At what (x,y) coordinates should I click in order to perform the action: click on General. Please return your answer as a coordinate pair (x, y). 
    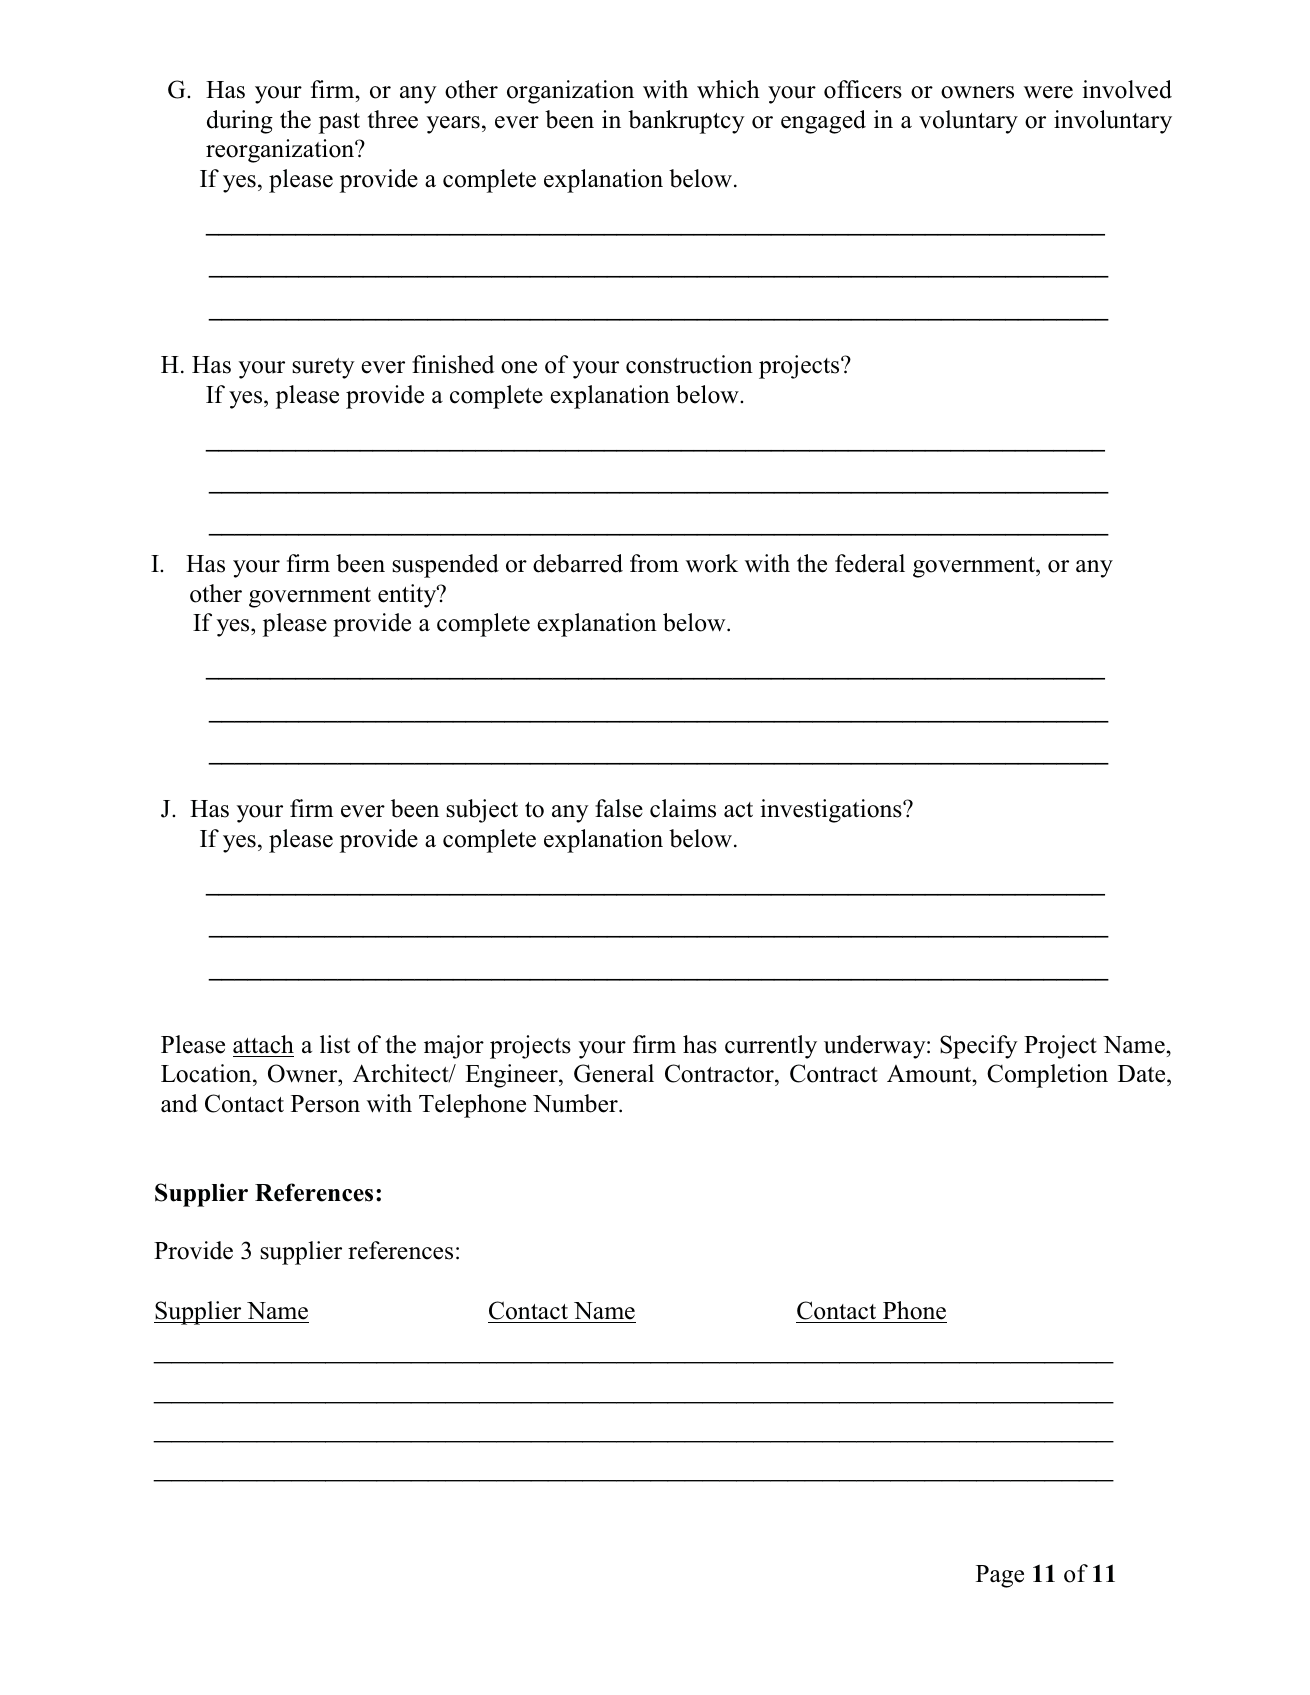
    Looking at the image, I should click on (614, 1073).
